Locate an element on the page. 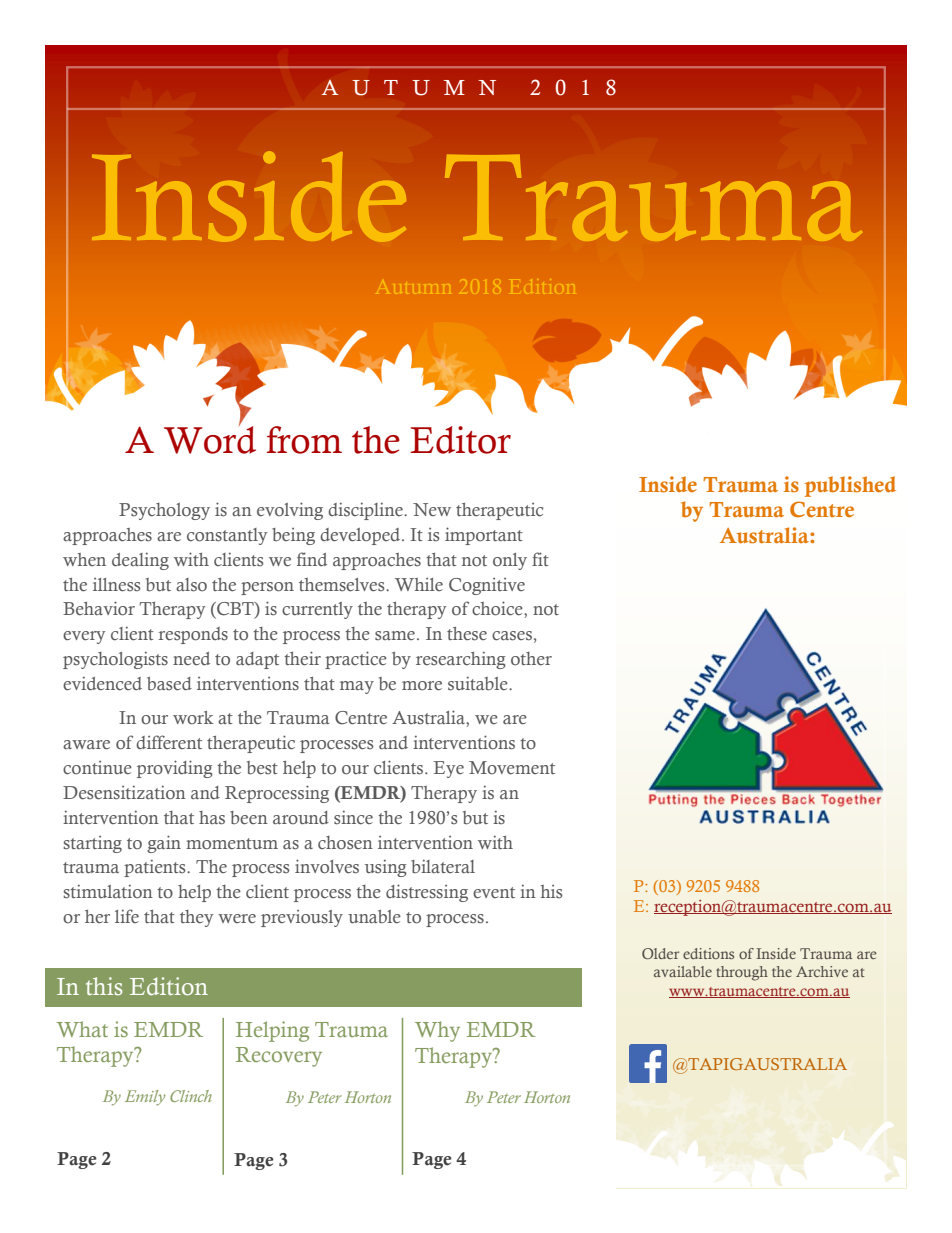 This image has width=952, height=1233. Word is located at coordinates (210, 439).
